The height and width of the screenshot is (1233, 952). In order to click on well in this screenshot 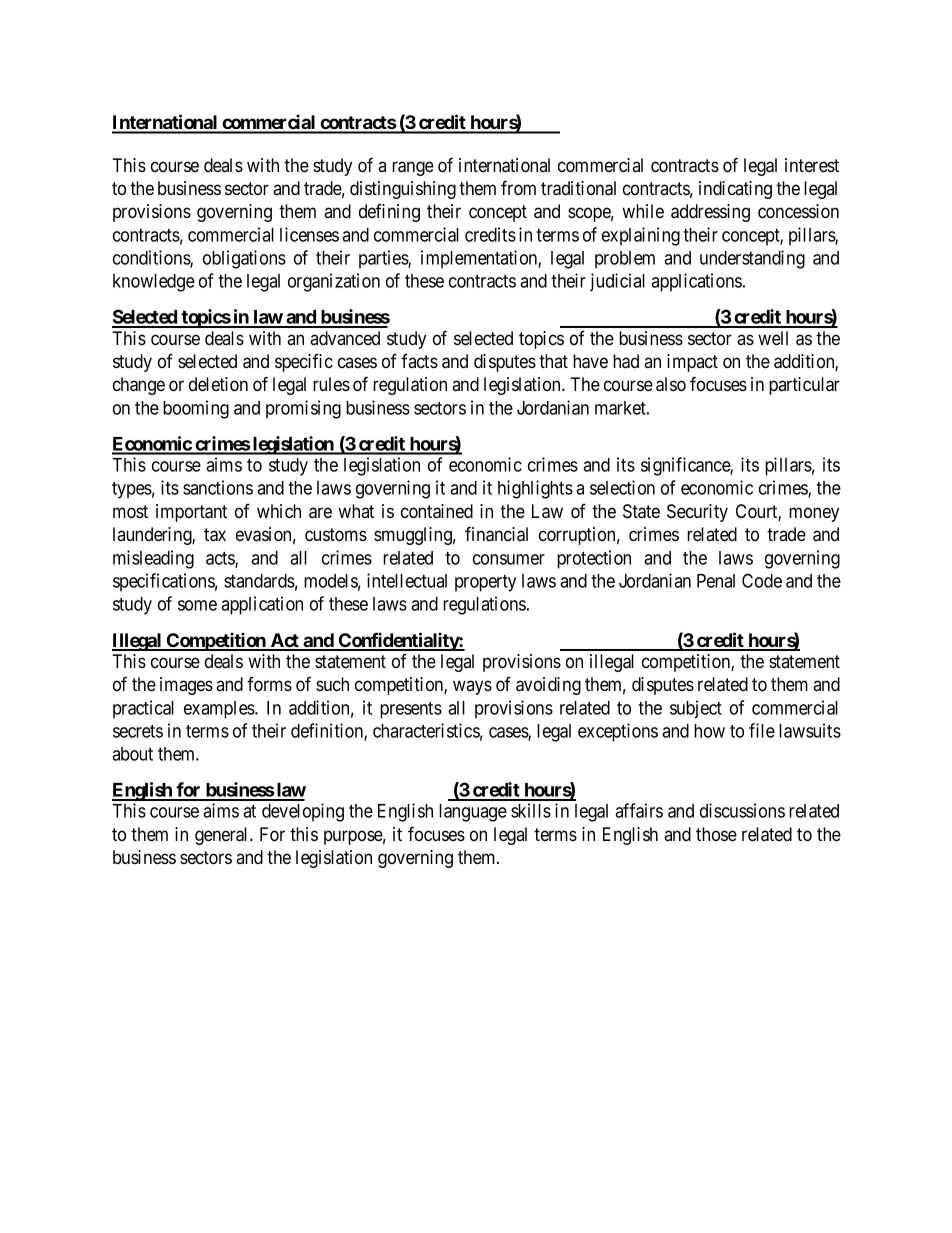, I will do `click(773, 338)`.
